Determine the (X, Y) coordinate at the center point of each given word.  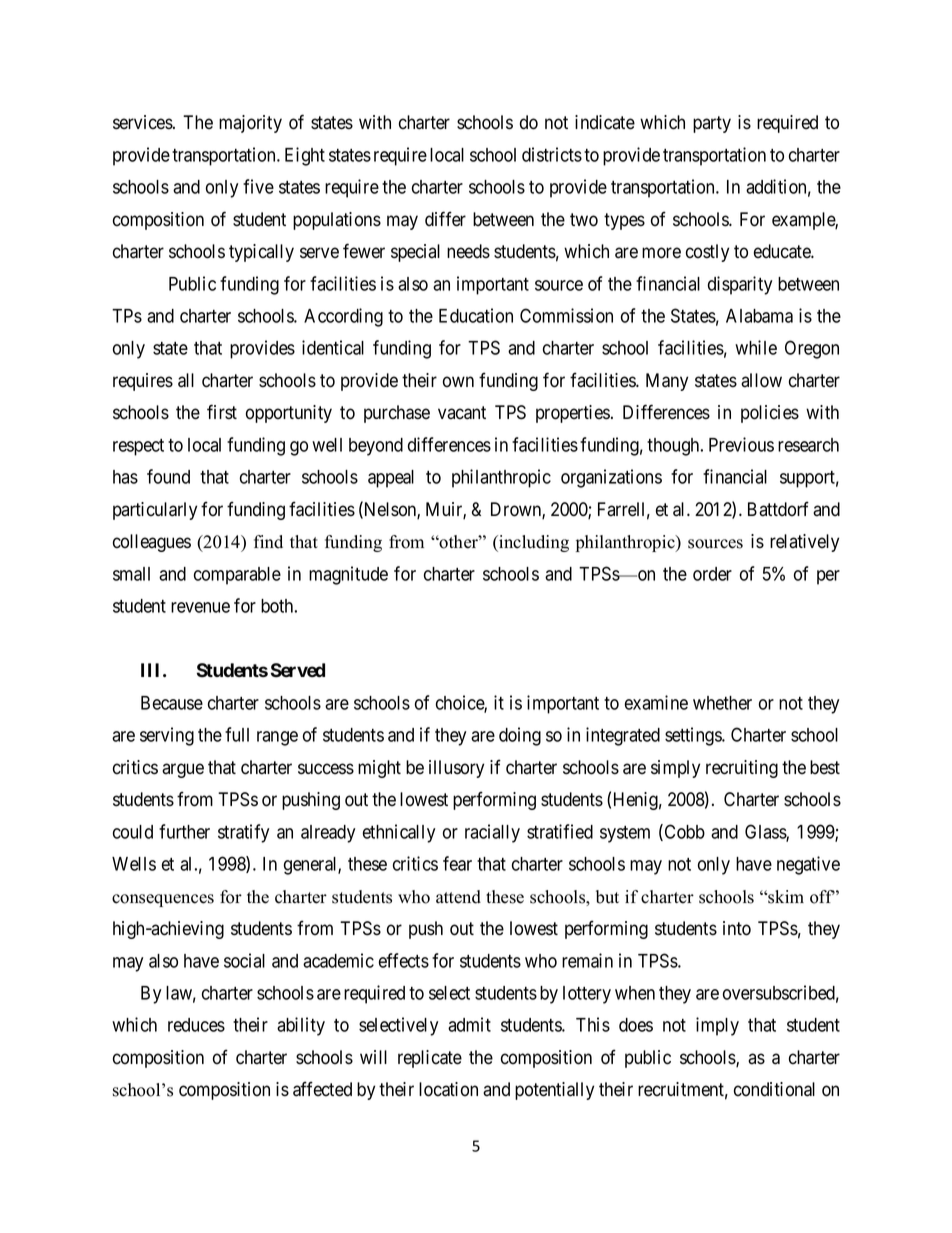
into (737, 928)
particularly (155, 511)
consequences (163, 900)
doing (520, 736)
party (712, 124)
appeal (391, 479)
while (756, 347)
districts (552, 154)
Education (476, 315)
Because (172, 703)
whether (722, 703)
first (222, 412)
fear (457, 863)
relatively (804, 543)
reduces (196, 1025)
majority (250, 124)
